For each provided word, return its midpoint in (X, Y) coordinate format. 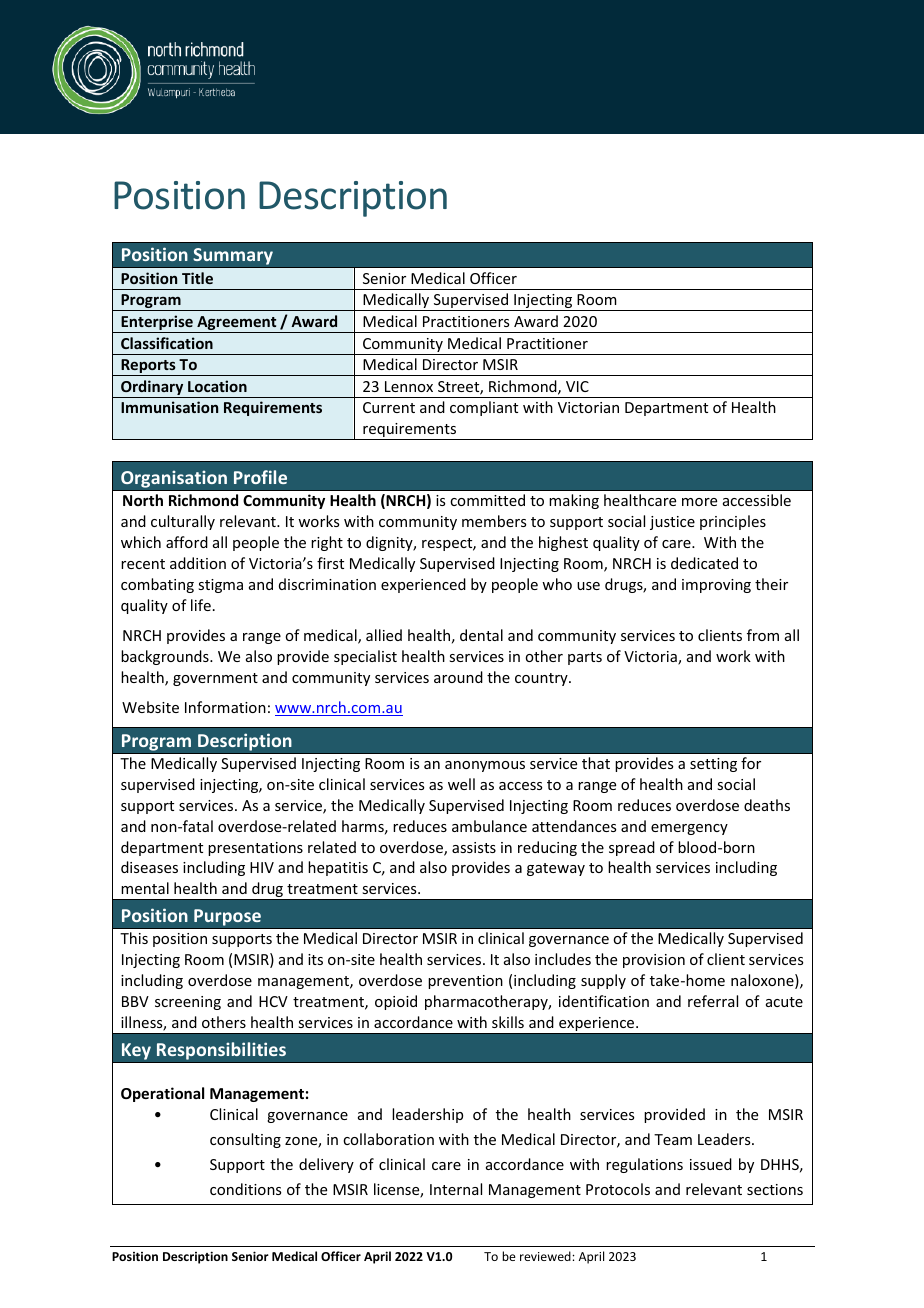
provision (654, 961)
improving (716, 586)
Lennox (409, 386)
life (201, 605)
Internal (456, 1189)
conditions (245, 1189)
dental (481, 635)
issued (711, 1164)
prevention (465, 982)
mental (145, 888)
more (699, 502)
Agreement (237, 324)
